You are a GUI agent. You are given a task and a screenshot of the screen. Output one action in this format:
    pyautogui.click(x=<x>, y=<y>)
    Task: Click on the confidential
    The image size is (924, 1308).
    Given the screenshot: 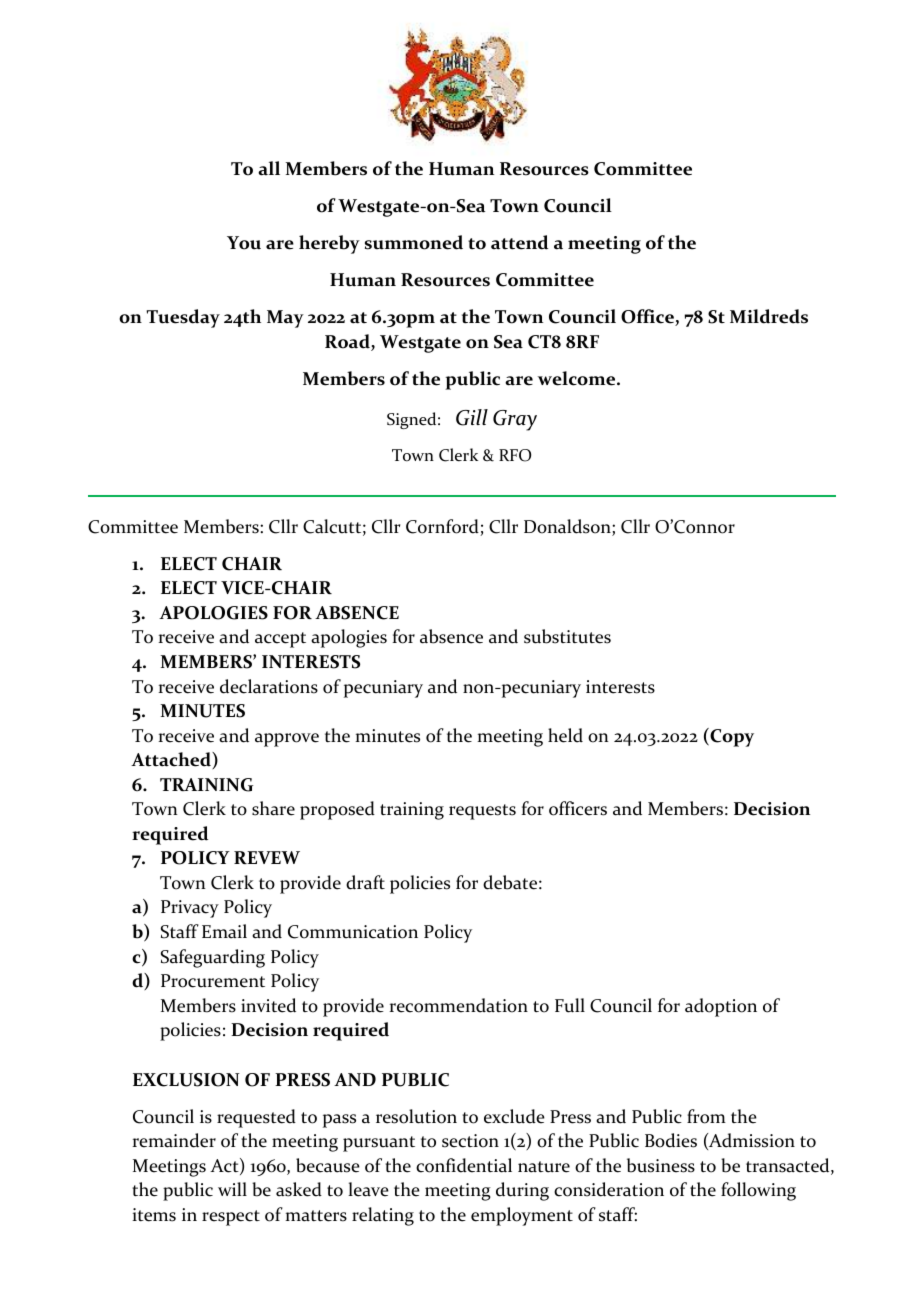 What is the action you would take?
    pyautogui.click(x=464, y=1165)
